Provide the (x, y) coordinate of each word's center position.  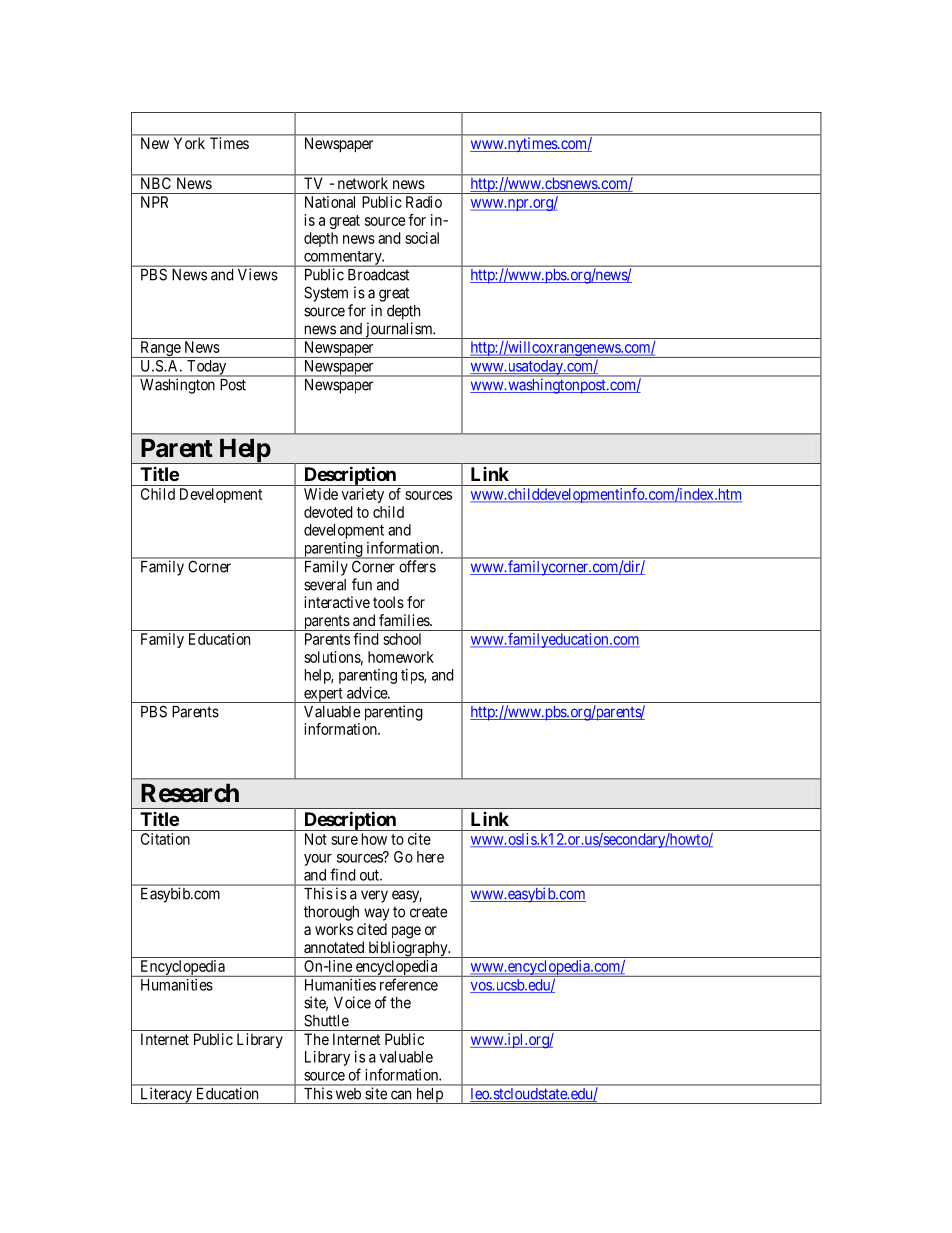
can (401, 1095)
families (405, 620)
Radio (424, 202)
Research (190, 793)
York (189, 143)
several (325, 585)
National (330, 202)
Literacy (166, 1096)
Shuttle (326, 1020)
